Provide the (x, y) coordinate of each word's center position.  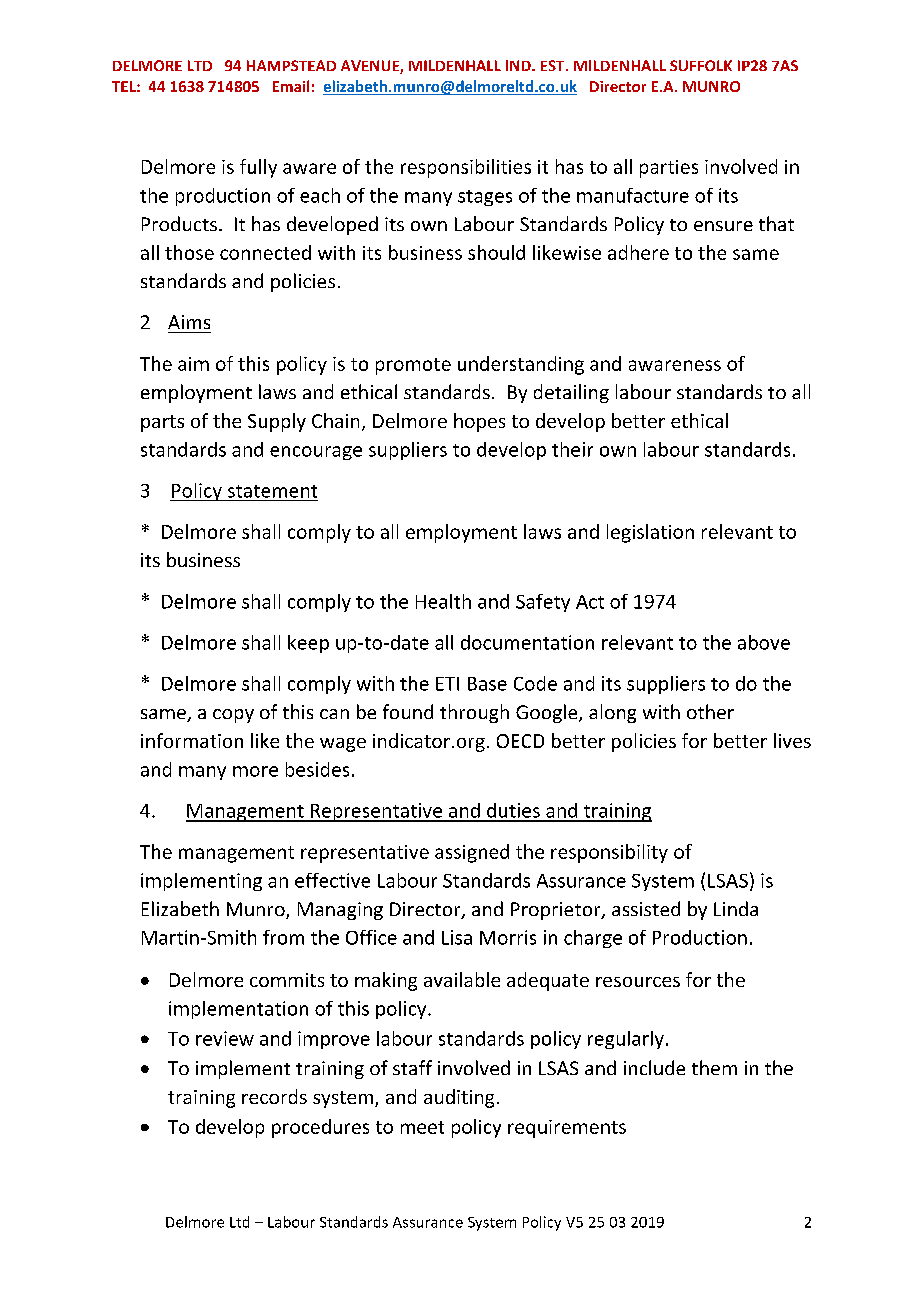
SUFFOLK (701, 65)
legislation (650, 533)
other (710, 711)
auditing (459, 1098)
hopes (479, 422)
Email (291, 86)
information (192, 740)
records (274, 1096)
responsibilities (466, 168)
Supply (277, 422)
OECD (520, 741)
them (714, 1067)
